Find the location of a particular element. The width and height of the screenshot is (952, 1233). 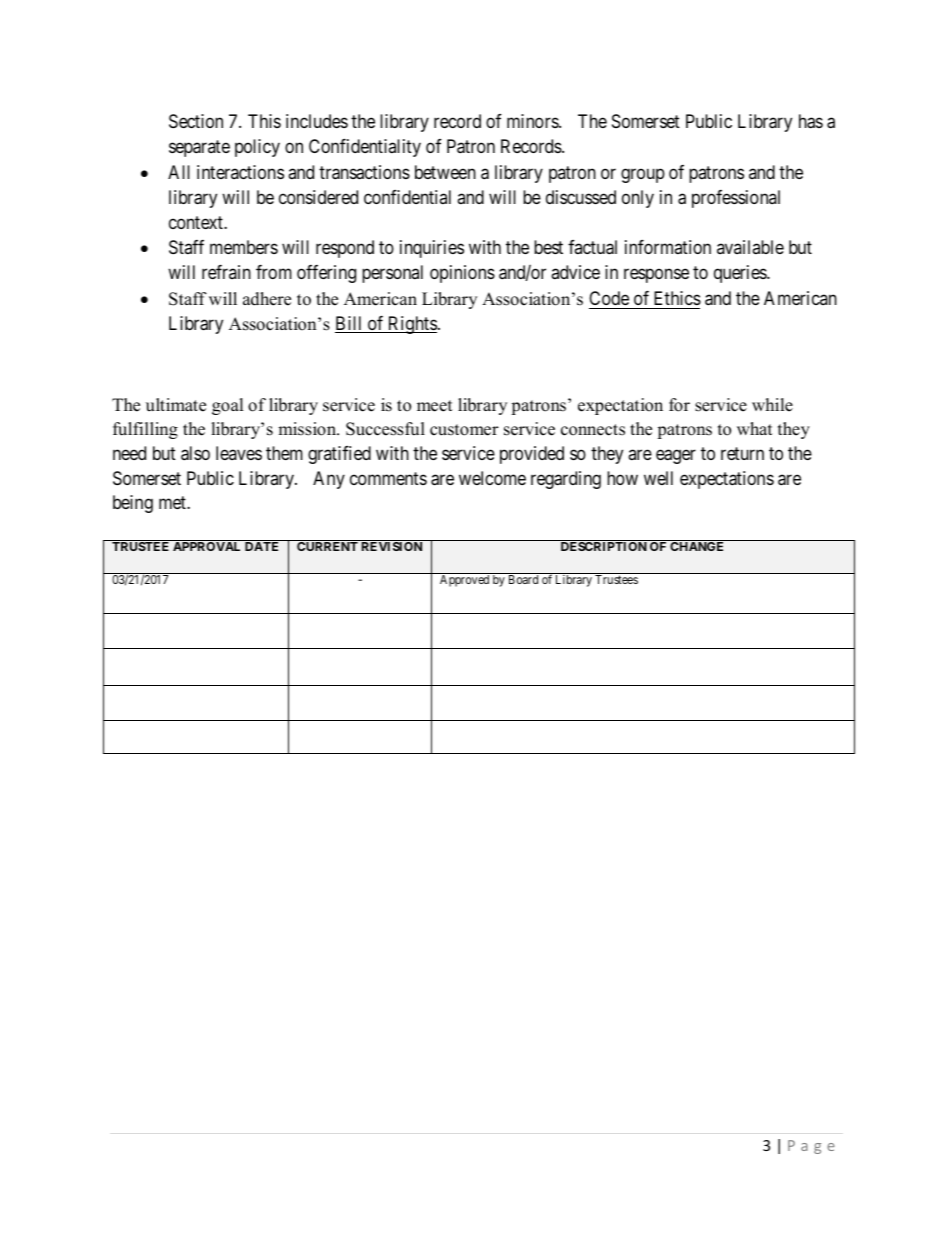

minors is located at coordinates (533, 121).
